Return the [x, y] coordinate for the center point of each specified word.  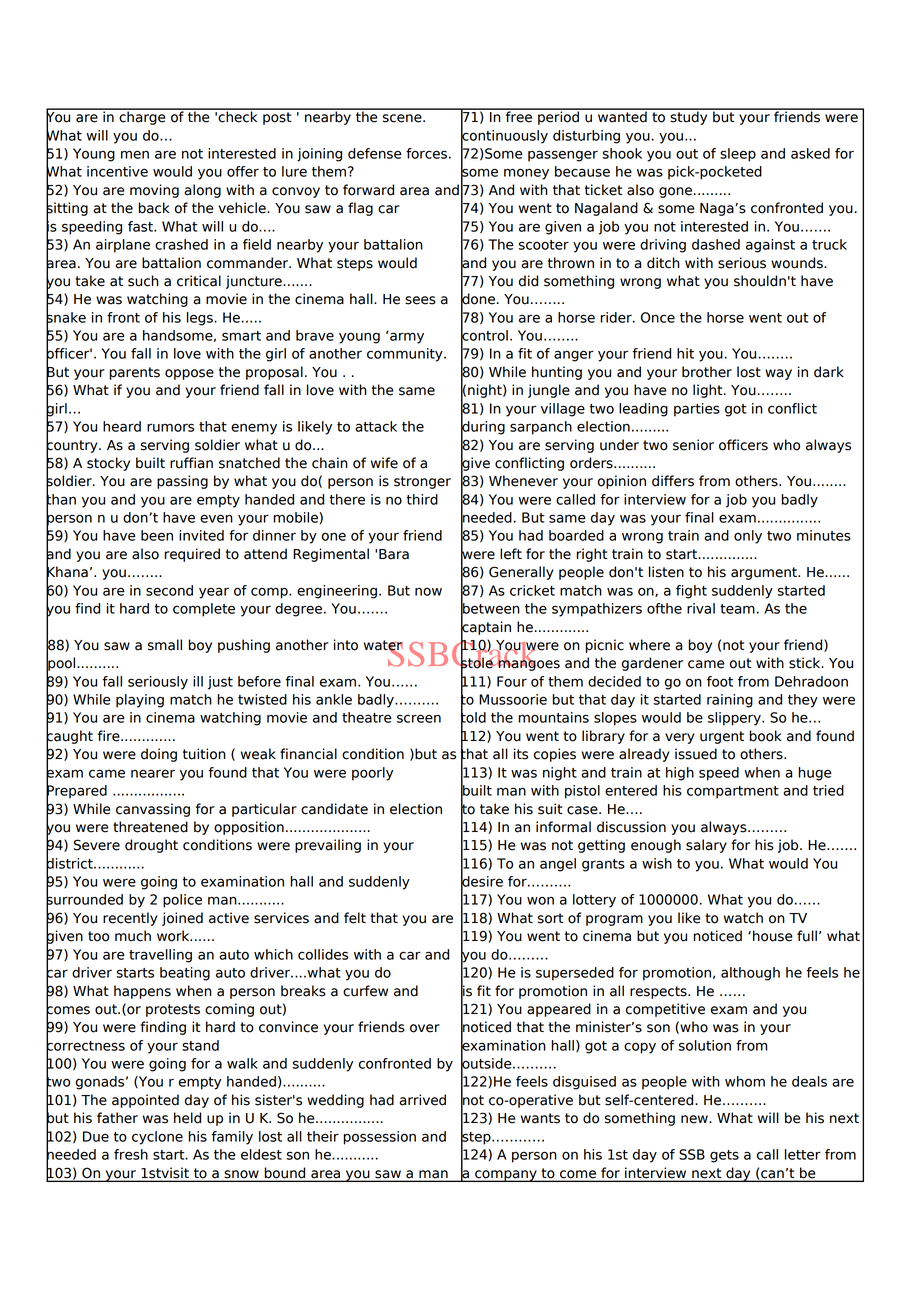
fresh [131, 1154]
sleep [738, 155]
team [737, 609]
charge [142, 117]
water [383, 646]
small [165, 645]
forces [426, 153]
